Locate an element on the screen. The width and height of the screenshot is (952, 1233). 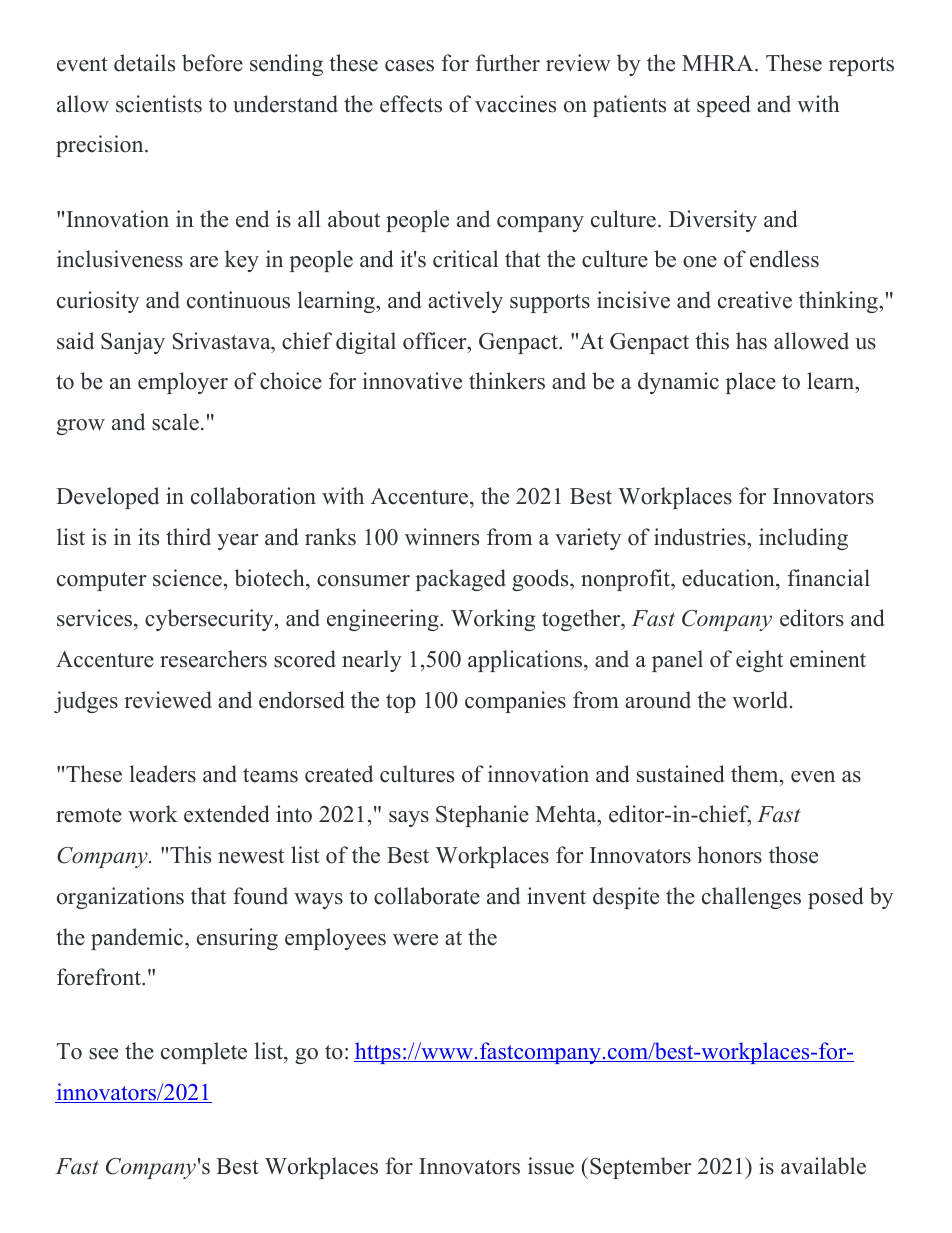
thinkers is located at coordinates (507, 381).
